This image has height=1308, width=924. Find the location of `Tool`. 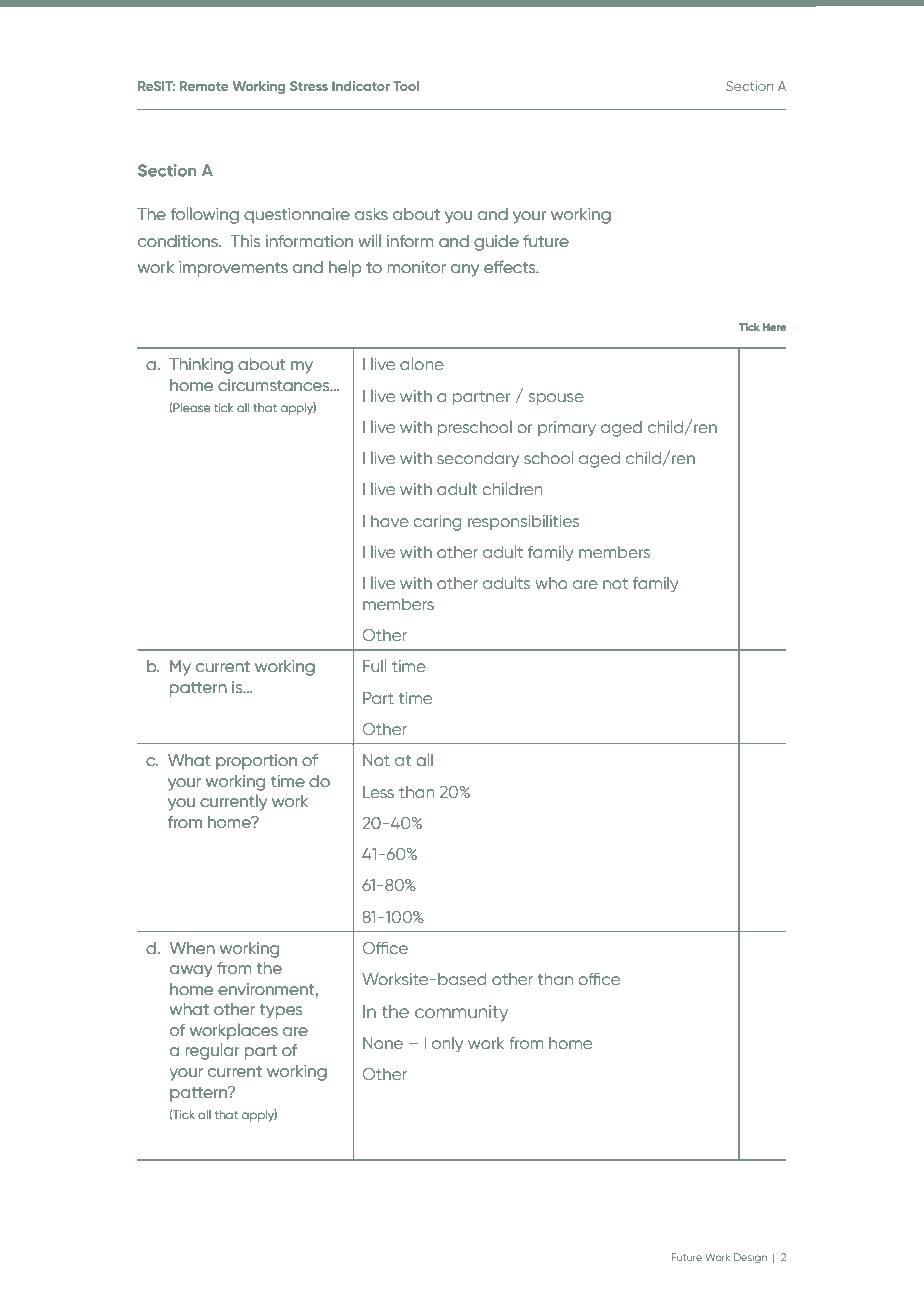

Tool is located at coordinates (406, 86).
